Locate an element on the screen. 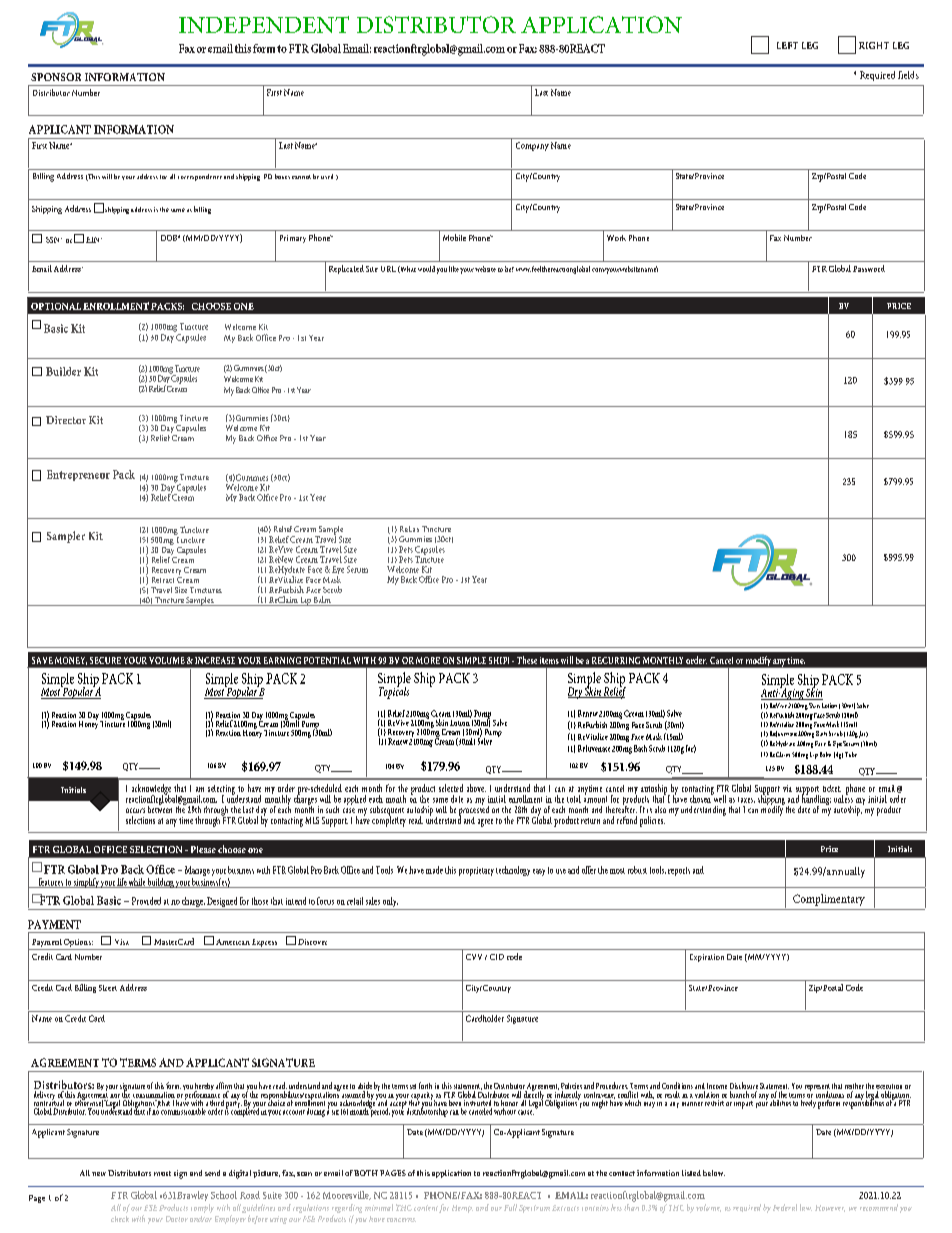 This screenshot has height=1233, width=952. Company is located at coordinates (532, 146).
